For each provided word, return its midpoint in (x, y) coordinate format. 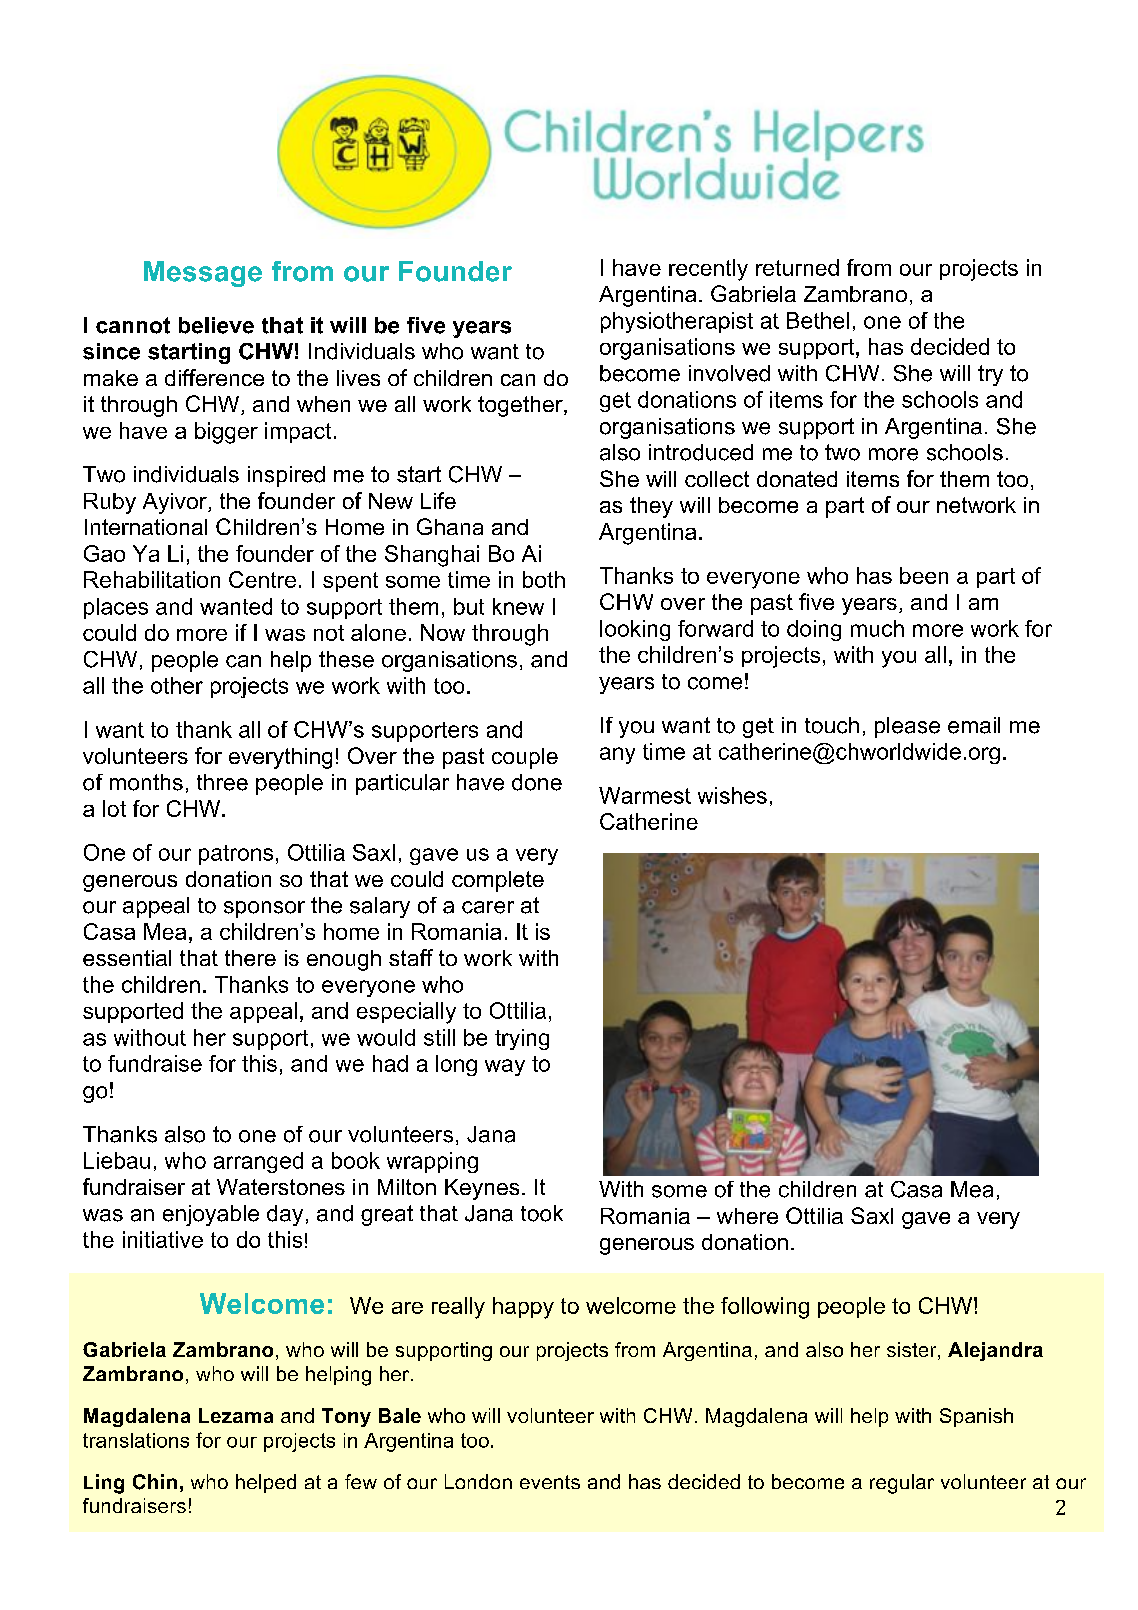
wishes (732, 795)
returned (797, 267)
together (521, 406)
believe (216, 325)
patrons (236, 855)
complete (498, 881)
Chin (155, 1482)
